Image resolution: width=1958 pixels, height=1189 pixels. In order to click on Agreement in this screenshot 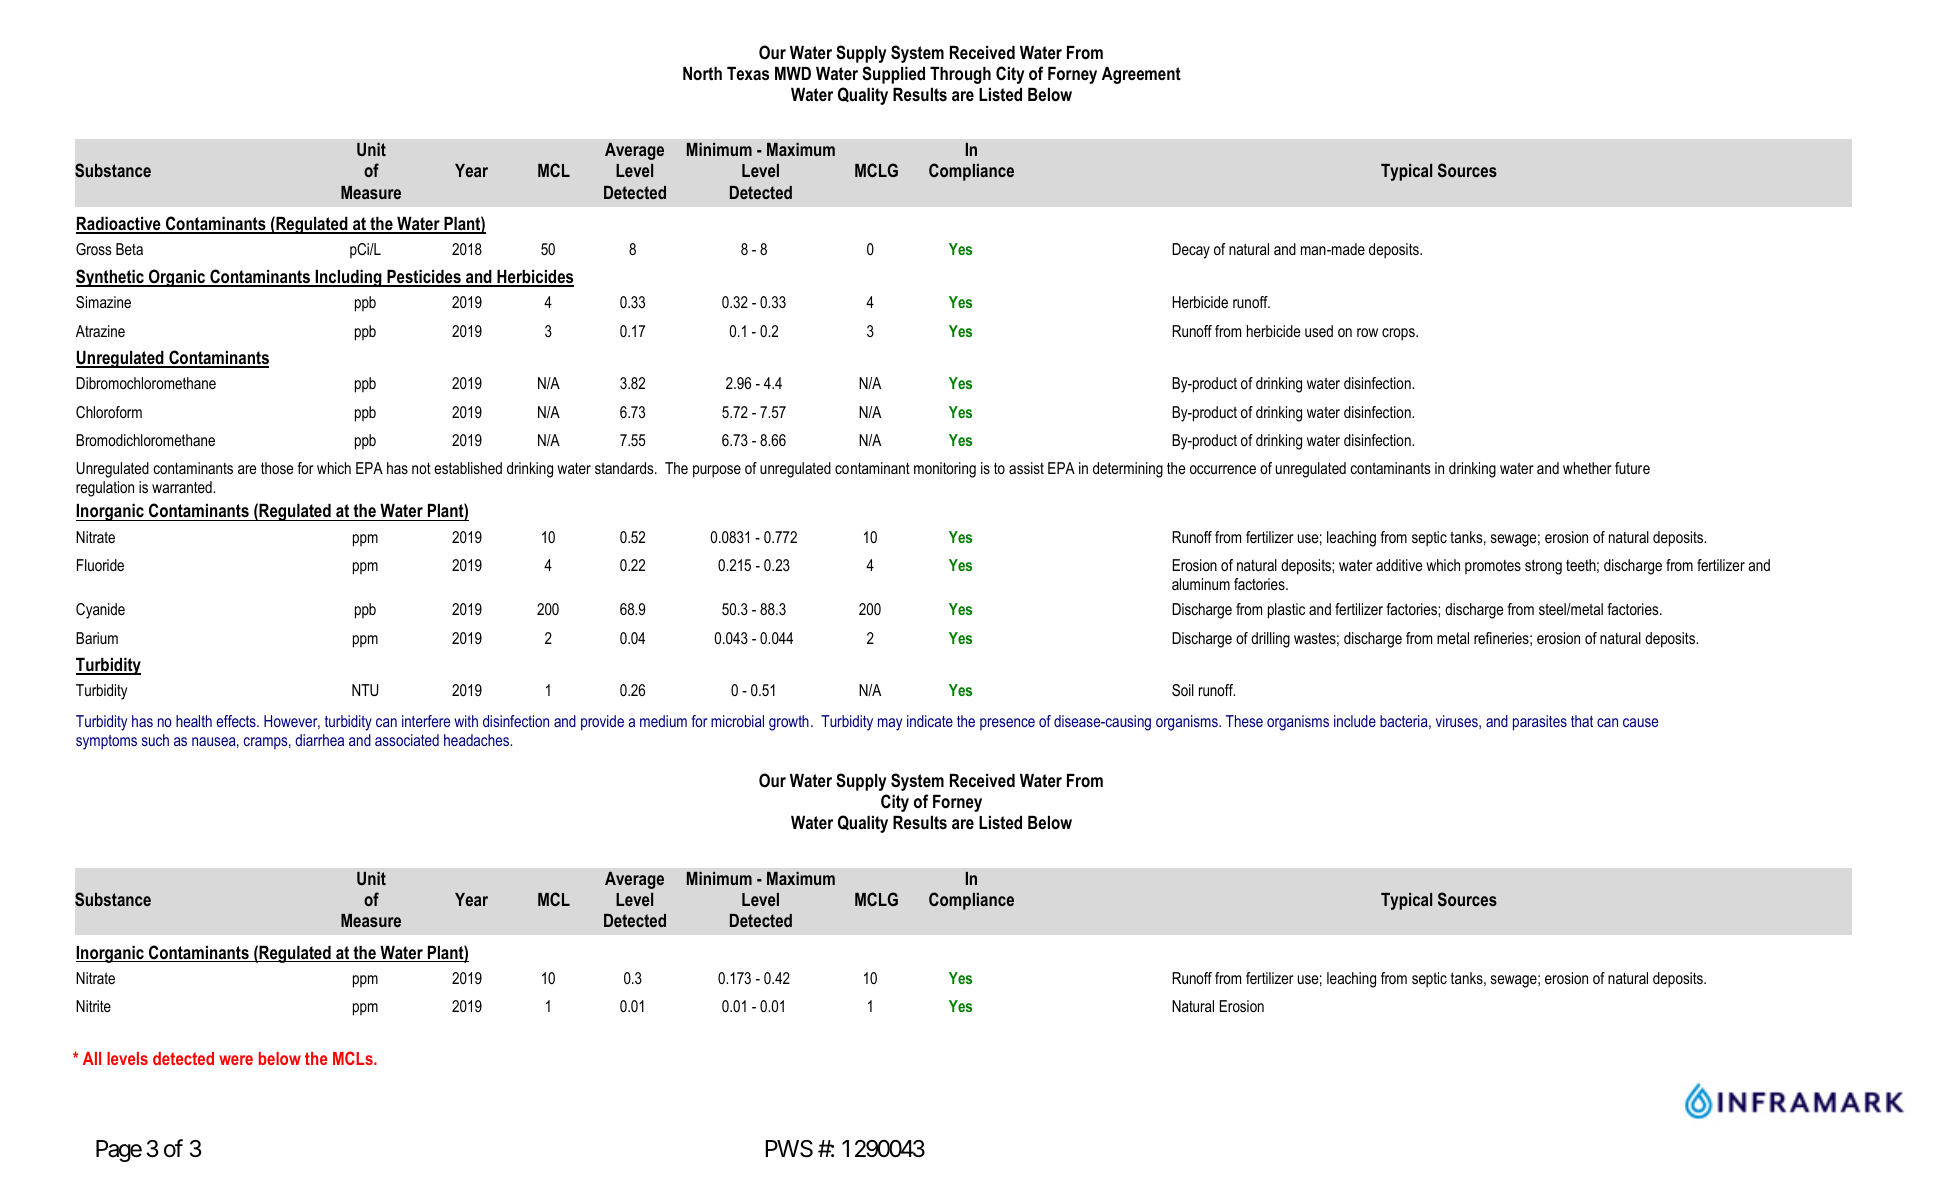, I will do `click(1141, 75)`.
